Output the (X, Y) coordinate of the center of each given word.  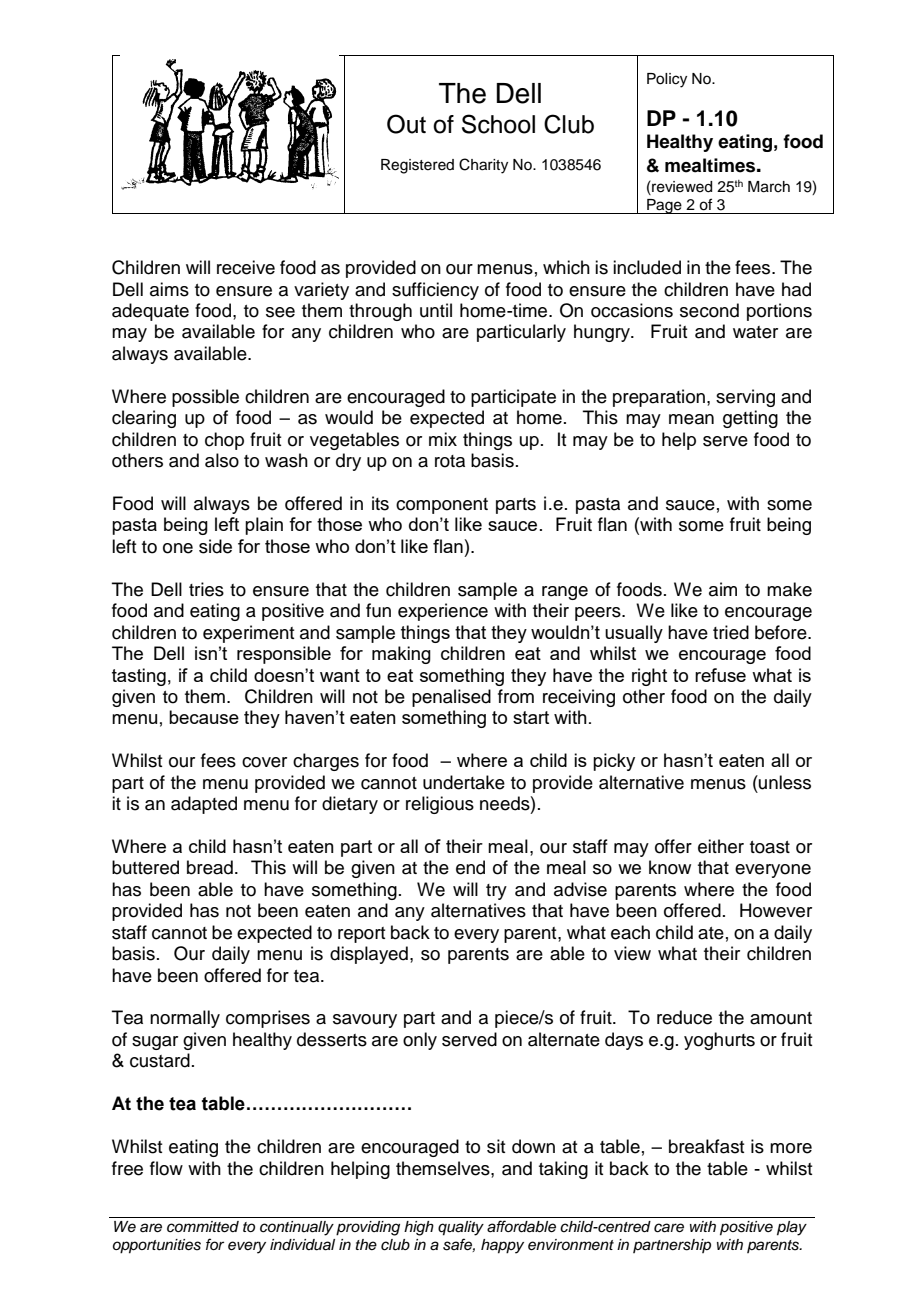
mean (691, 419)
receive (246, 267)
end (470, 867)
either (721, 846)
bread (210, 867)
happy (502, 1246)
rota (450, 461)
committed (203, 1227)
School (498, 124)
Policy (667, 80)
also (222, 460)
